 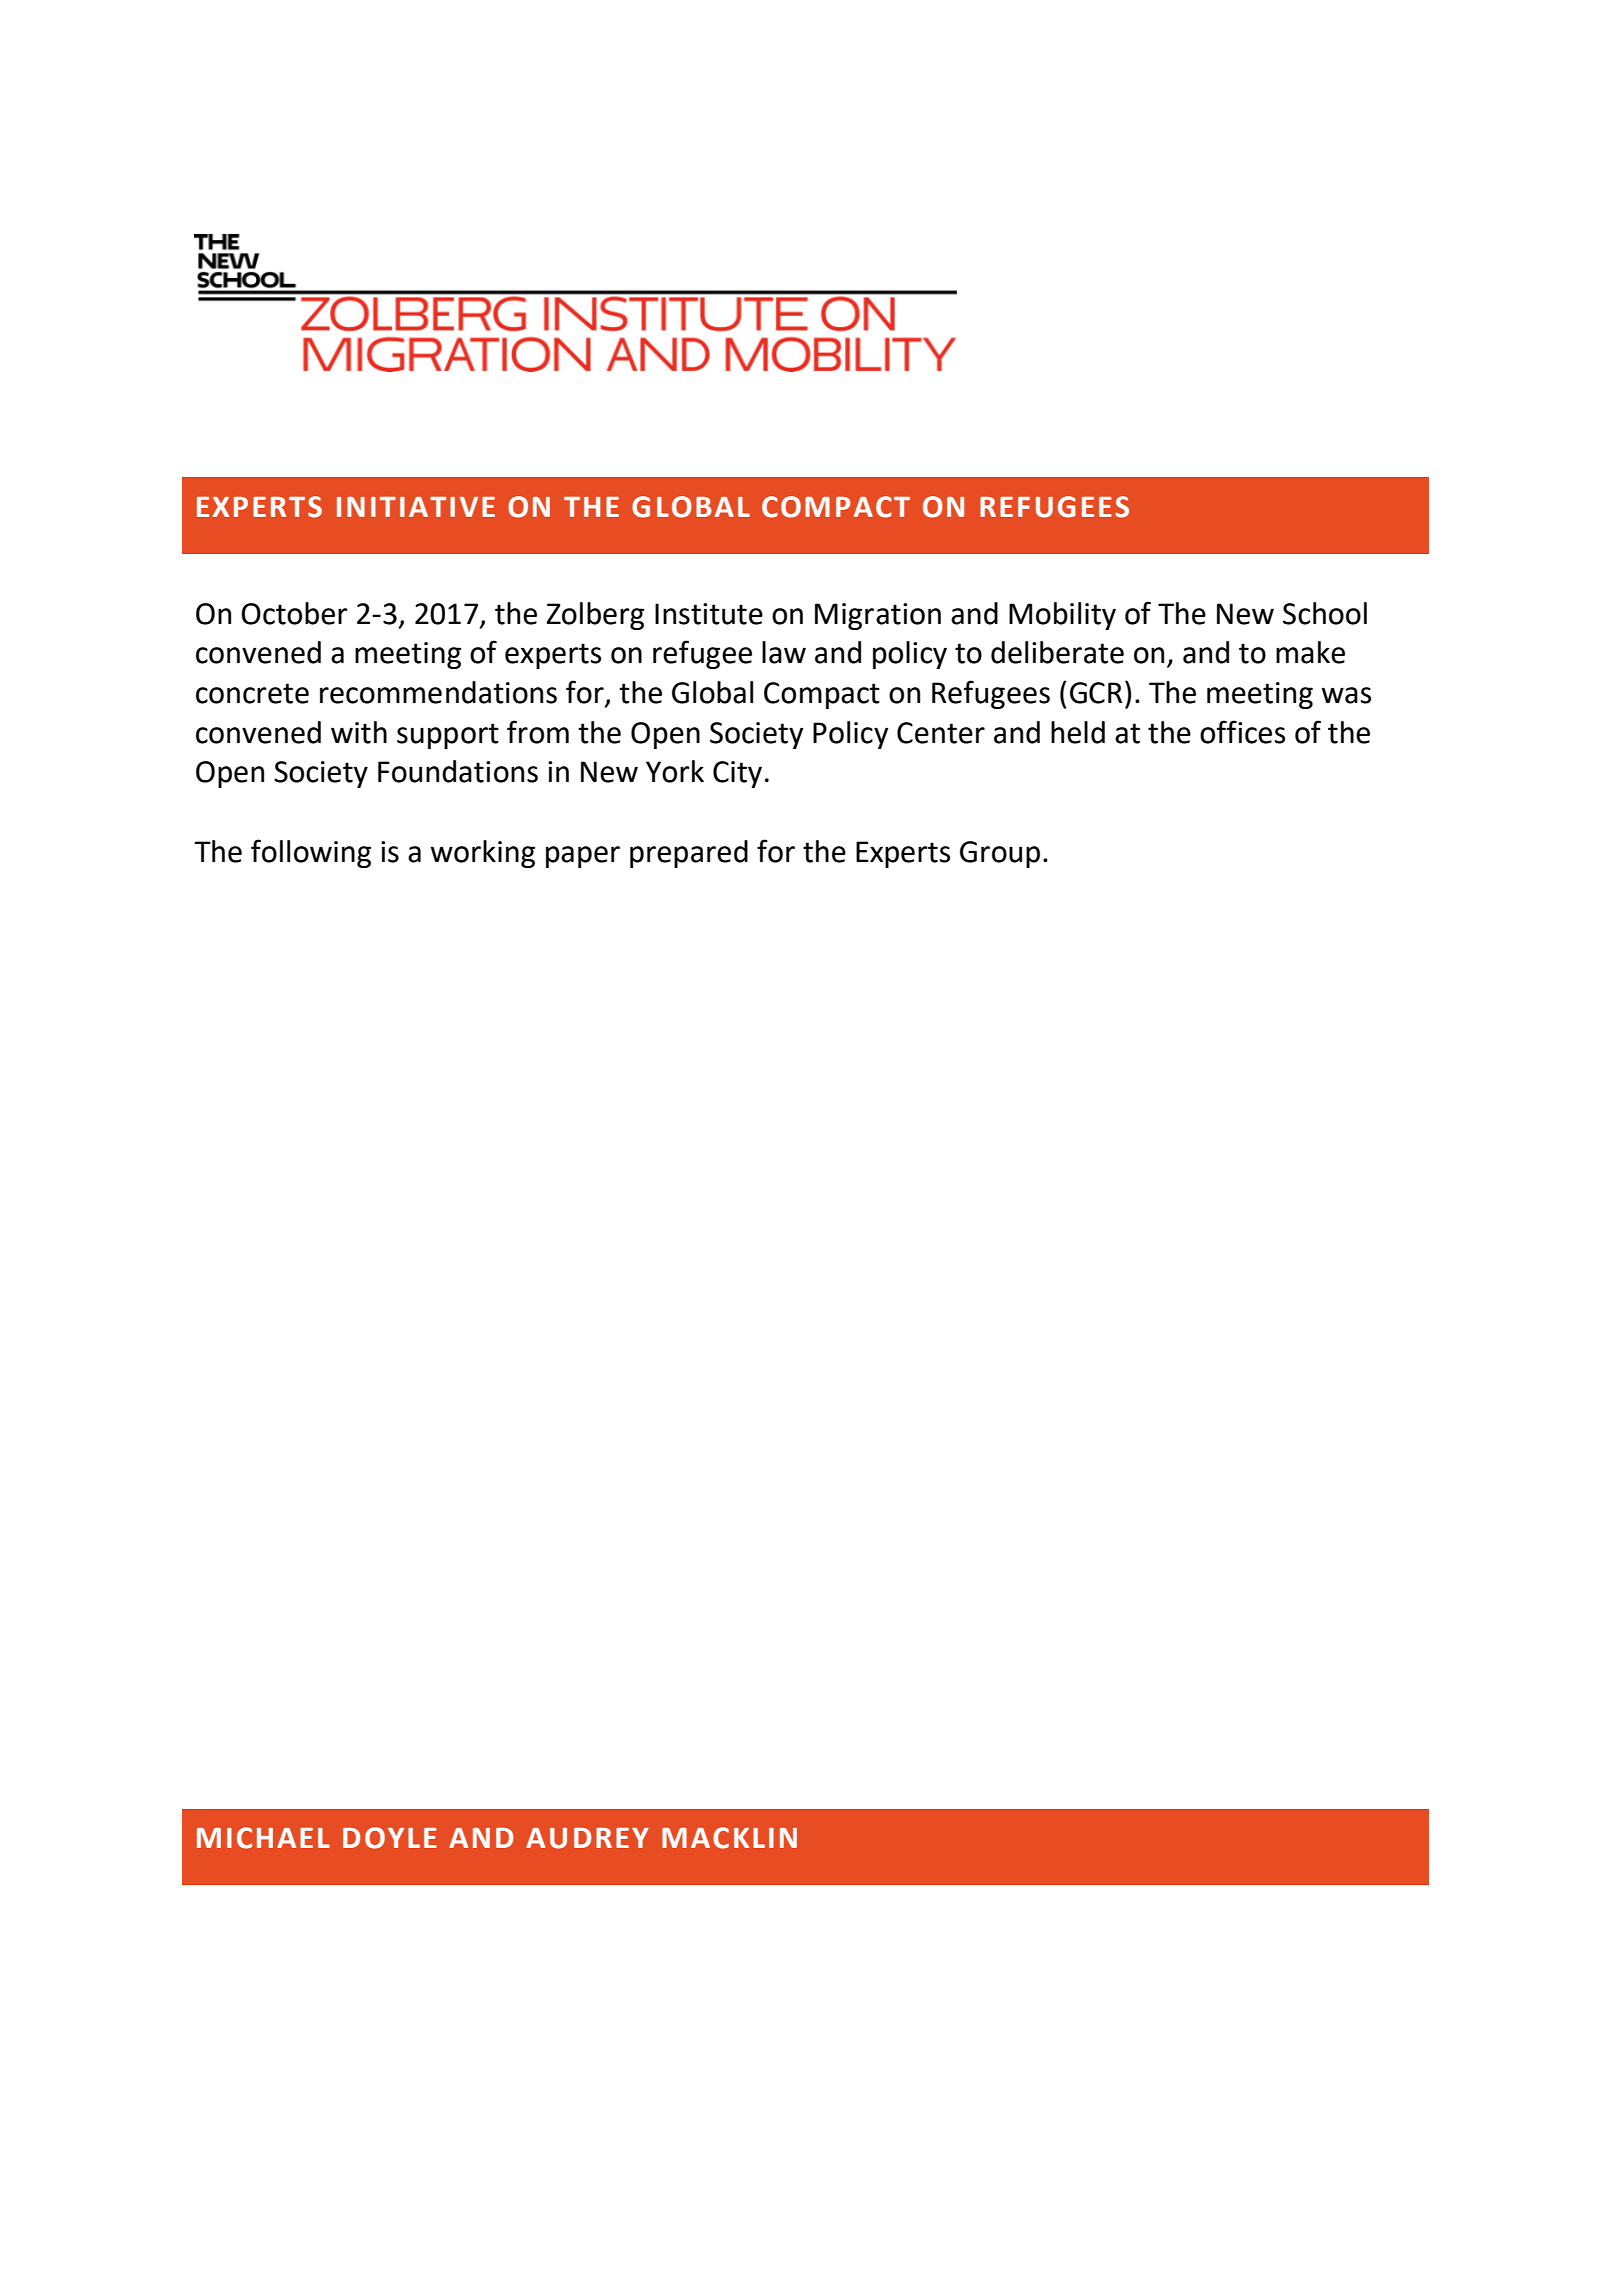 What do you see at coordinates (729, 1838) in the screenshot?
I see `MACKLIN` at bounding box center [729, 1838].
